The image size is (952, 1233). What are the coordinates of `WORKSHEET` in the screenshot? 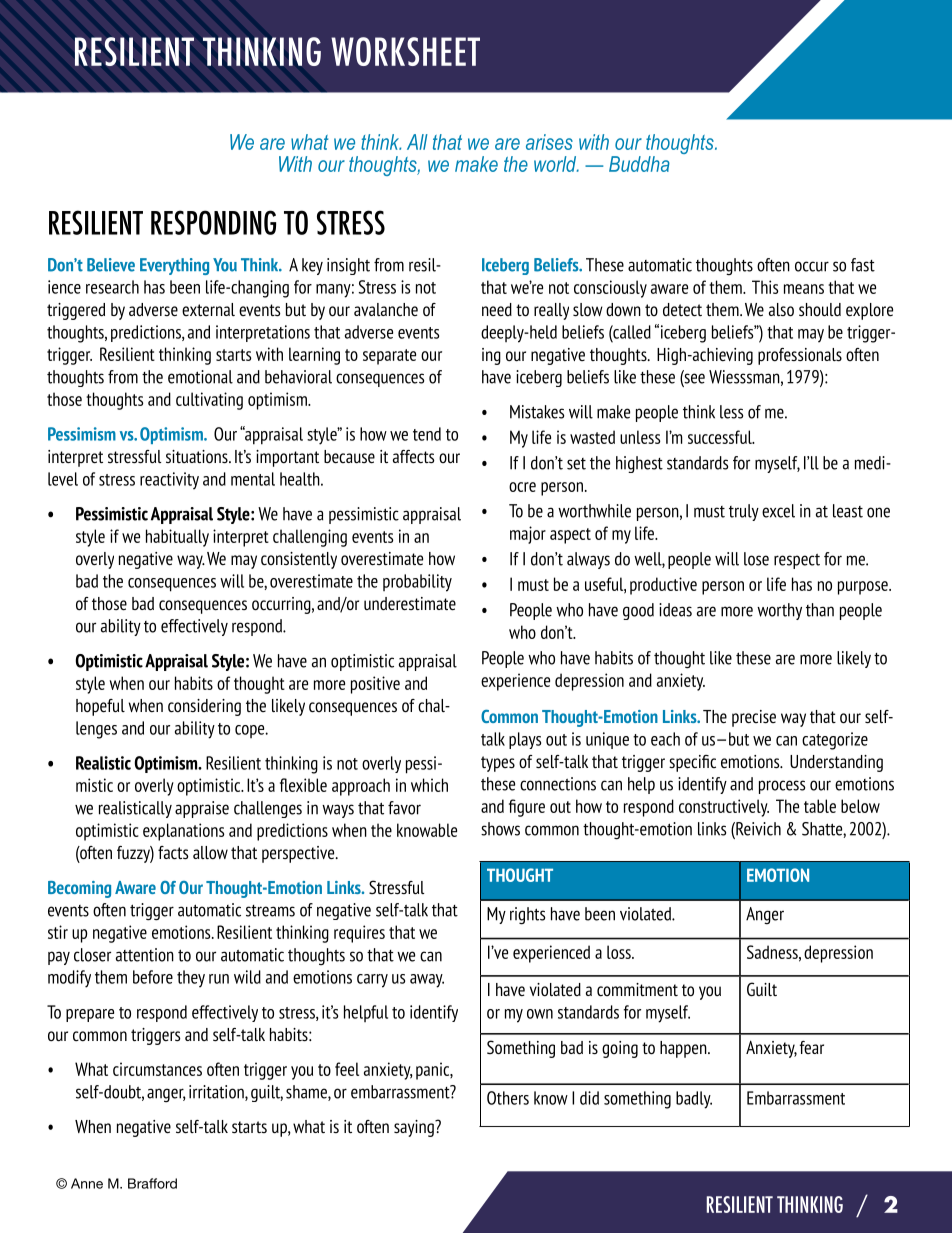 It's located at (405, 51).
